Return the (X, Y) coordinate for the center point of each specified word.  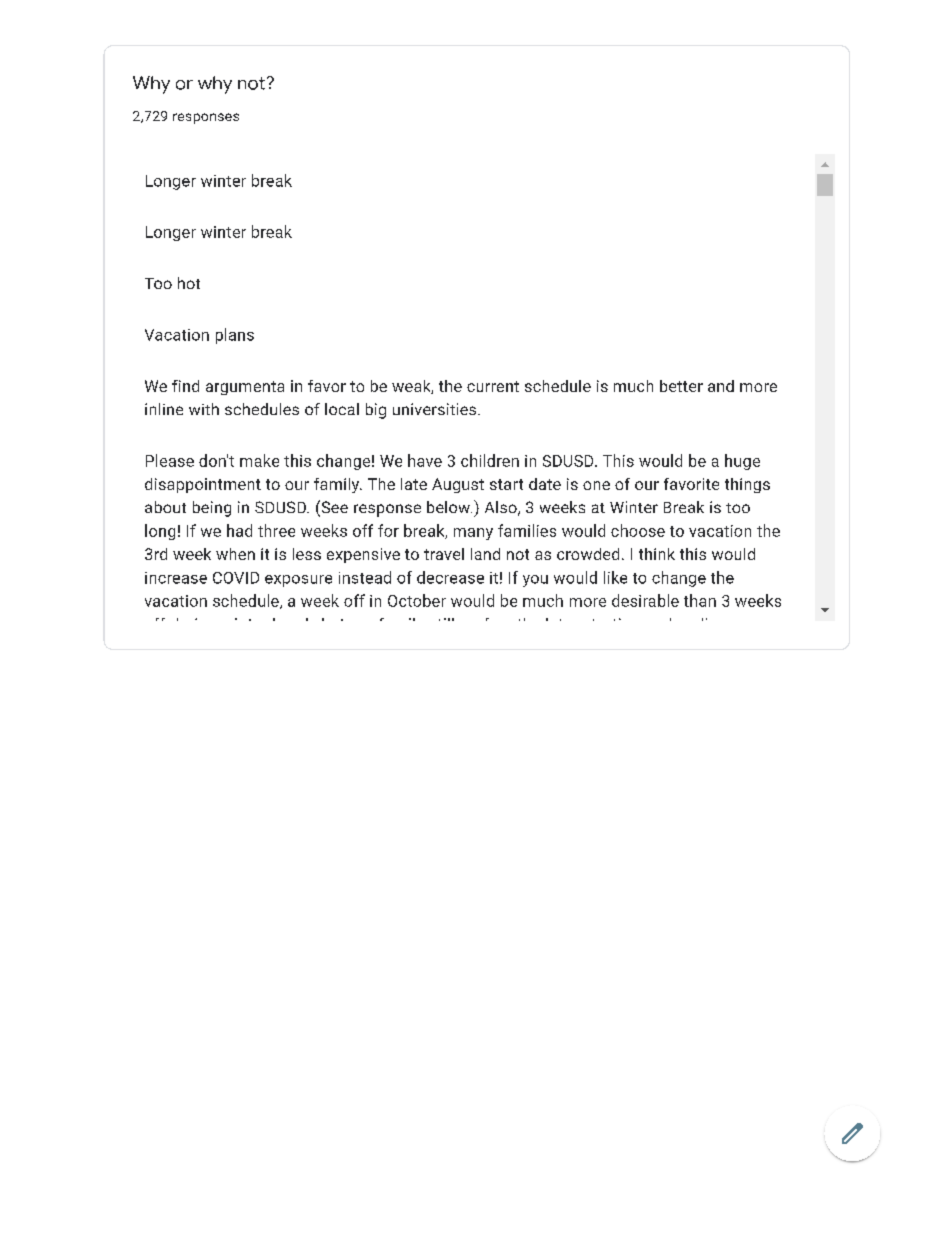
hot (189, 283)
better (681, 386)
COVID (236, 578)
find (185, 386)
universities (436, 409)
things (747, 485)
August (458, 485)
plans (235, 336)
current (493, 386)
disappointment (203, 485)
